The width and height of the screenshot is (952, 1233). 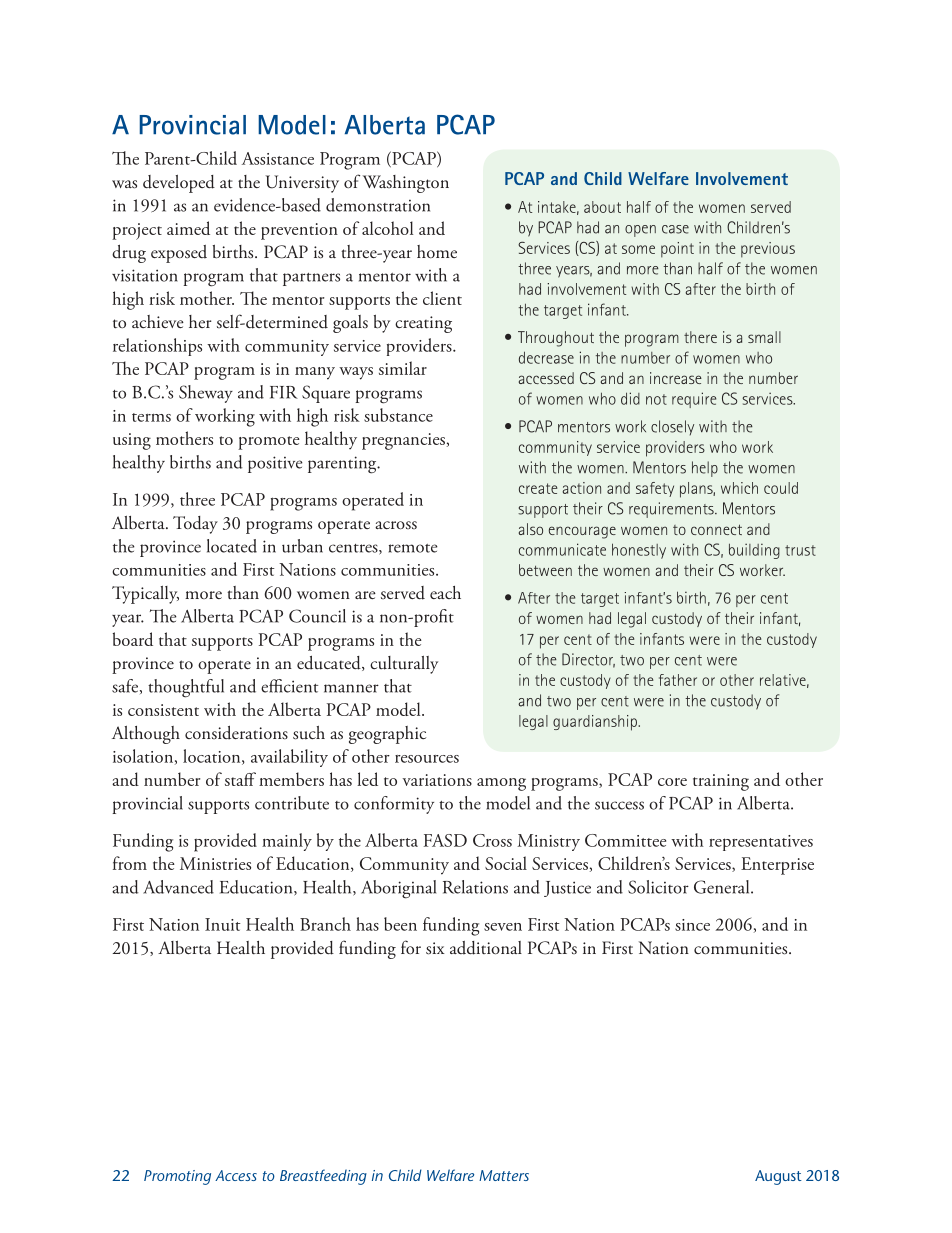 I want to click on seven, so click(x=503, y=927).
